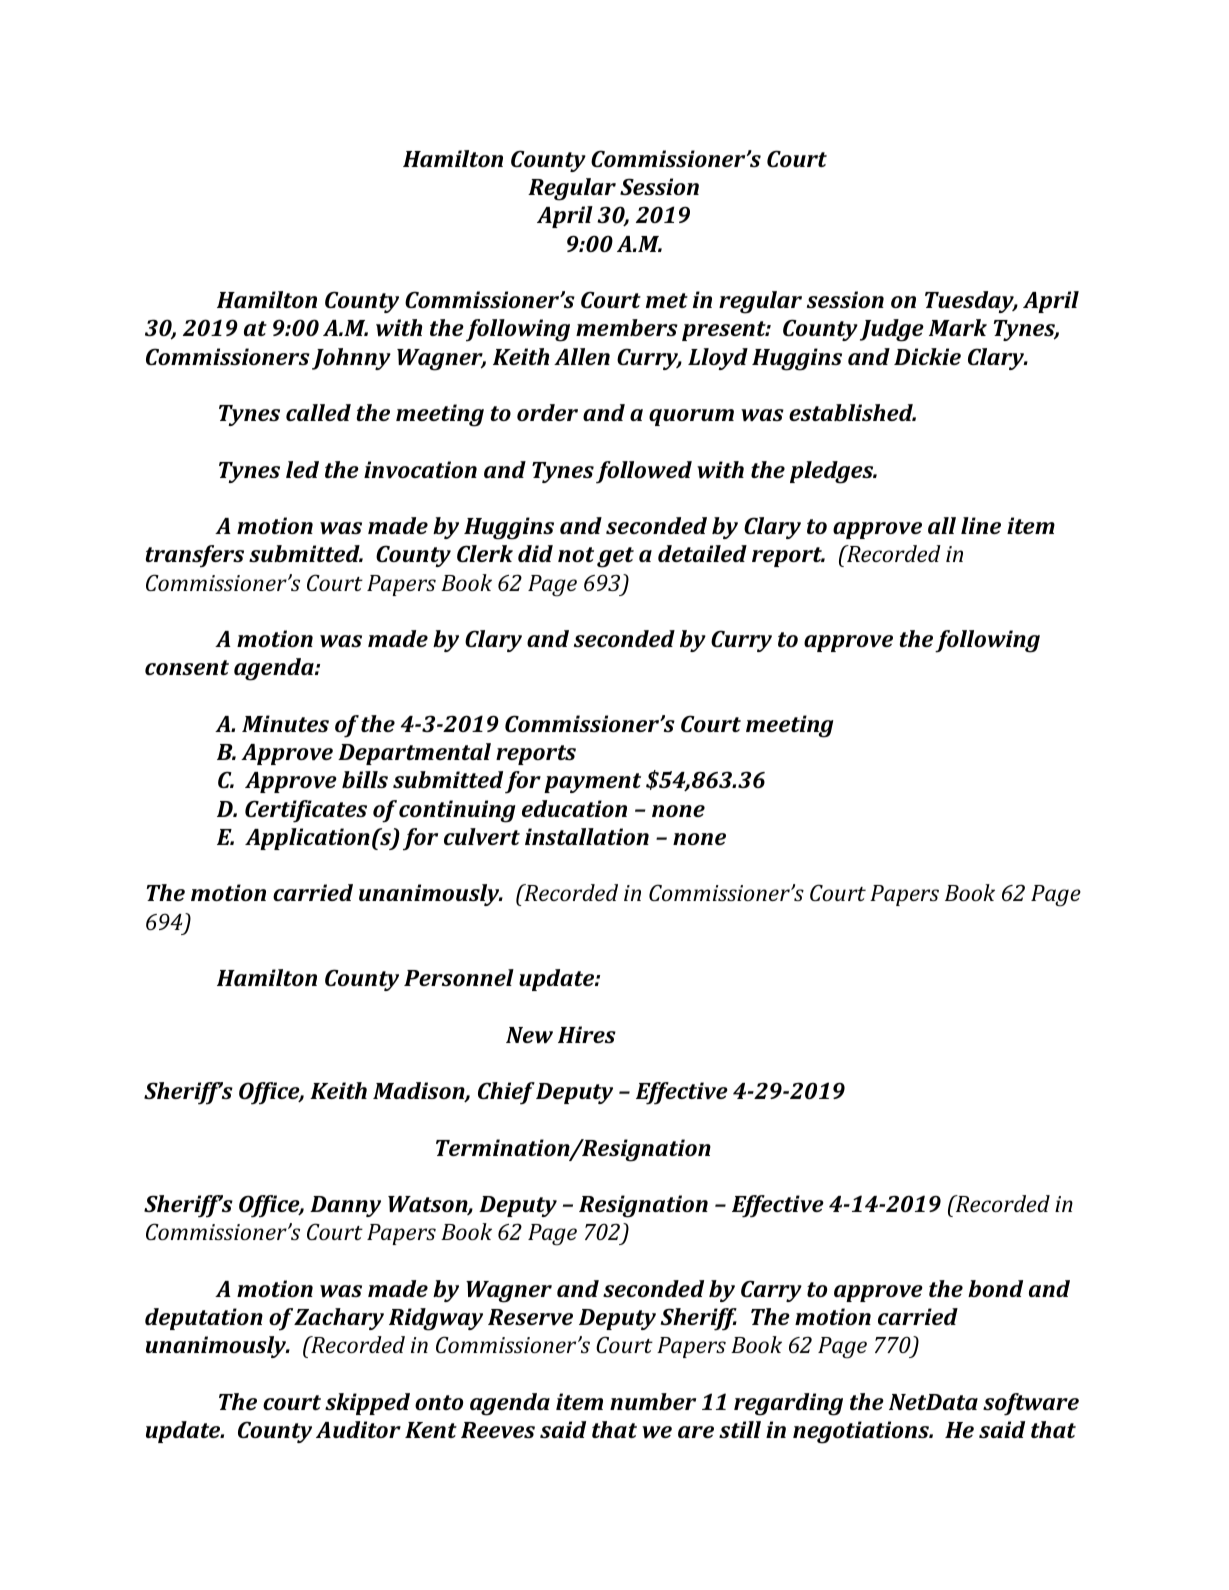  Describe the element at coordinates (587, 836) in the page. I see `installation` at that location.
